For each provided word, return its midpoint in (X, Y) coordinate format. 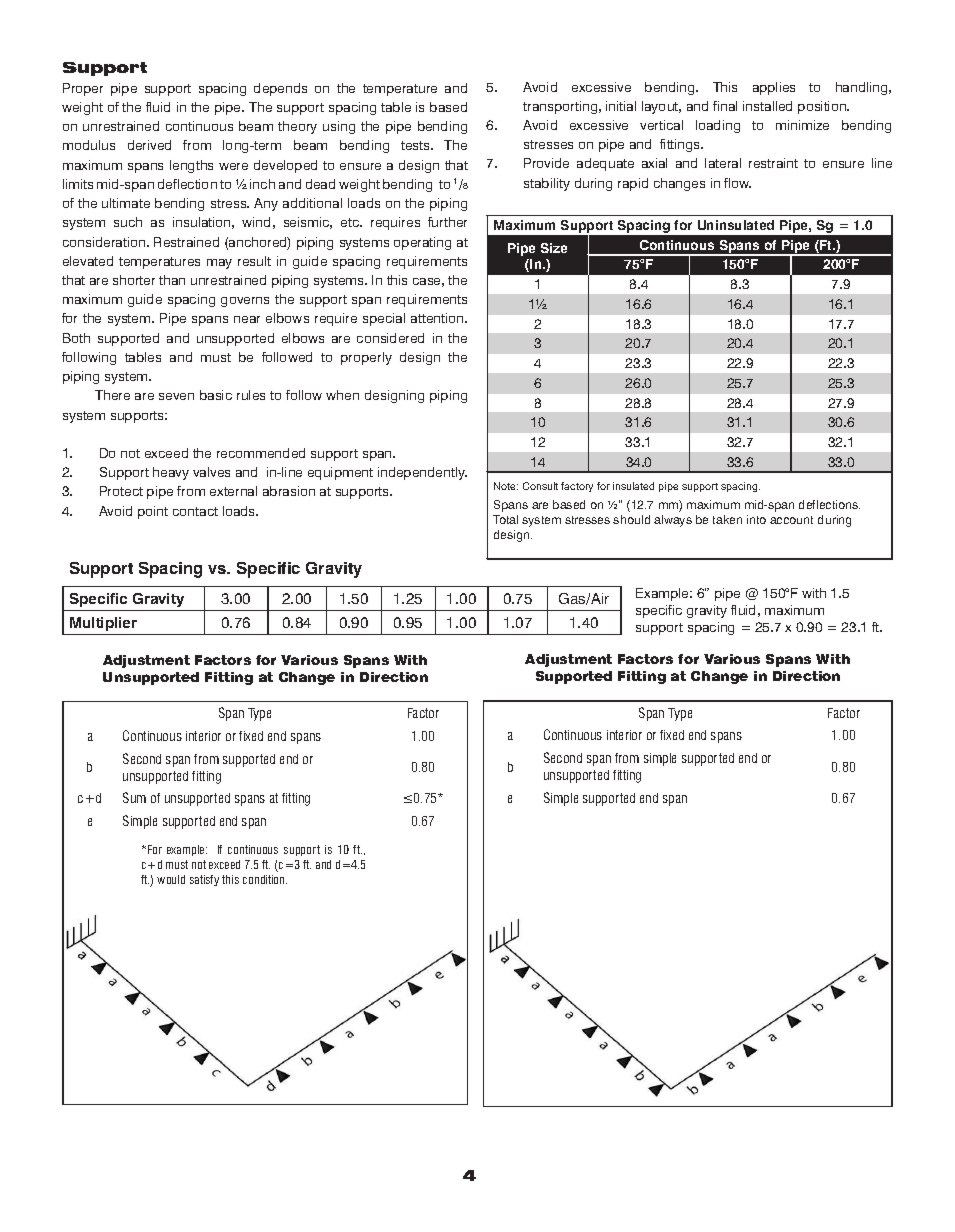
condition (265, 879)
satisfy (204, 880)
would (171, 879)
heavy (171, 473)
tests (416, 145)
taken (727, 519)
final (725, 106)
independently (422, 473)
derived (149, 145)
